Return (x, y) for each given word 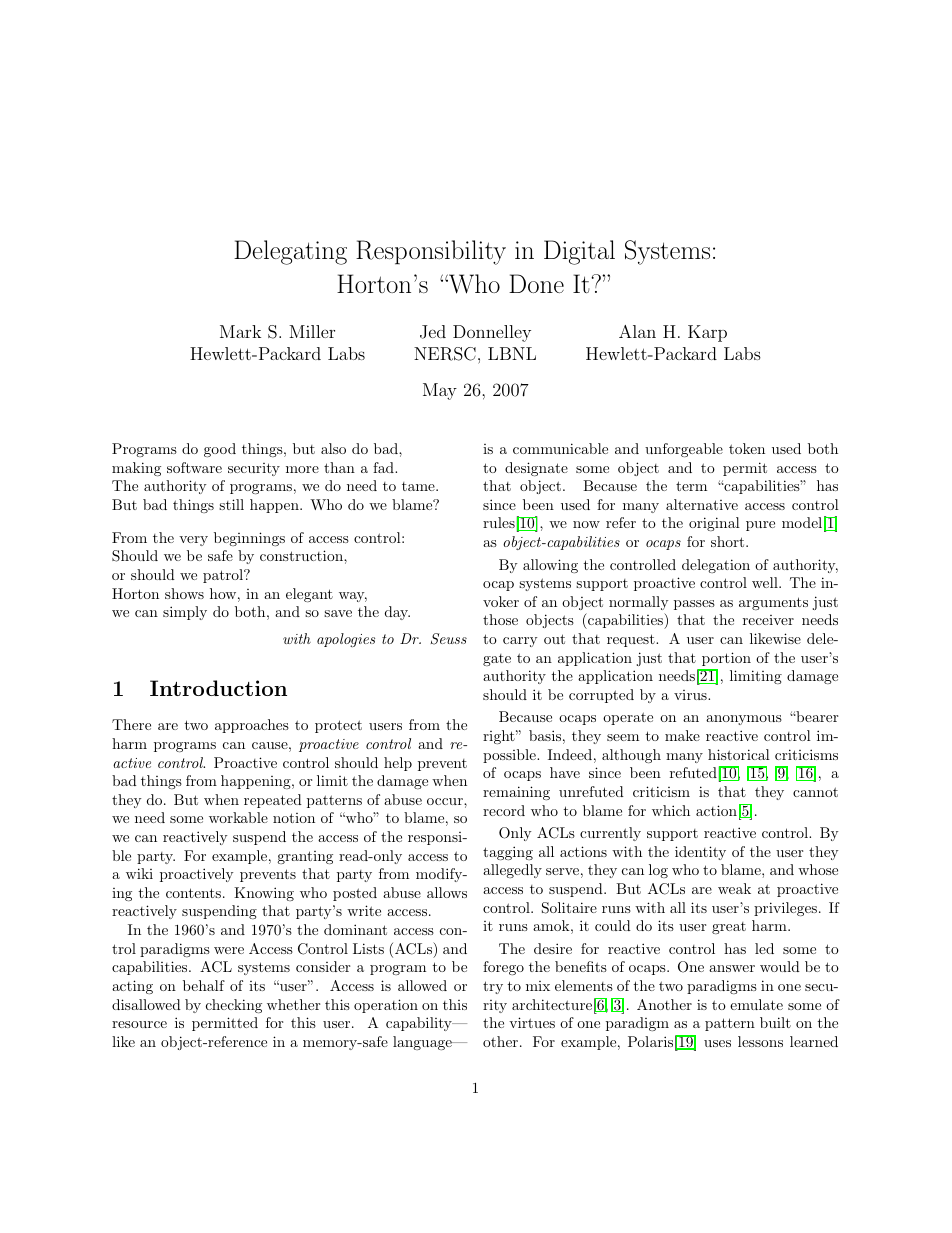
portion (726, 659)
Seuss (449, 639)
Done (536, 283)
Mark (240, 331)
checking (234, 1006)
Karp (707, 333)
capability (420, 1024)
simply (185, 613)
